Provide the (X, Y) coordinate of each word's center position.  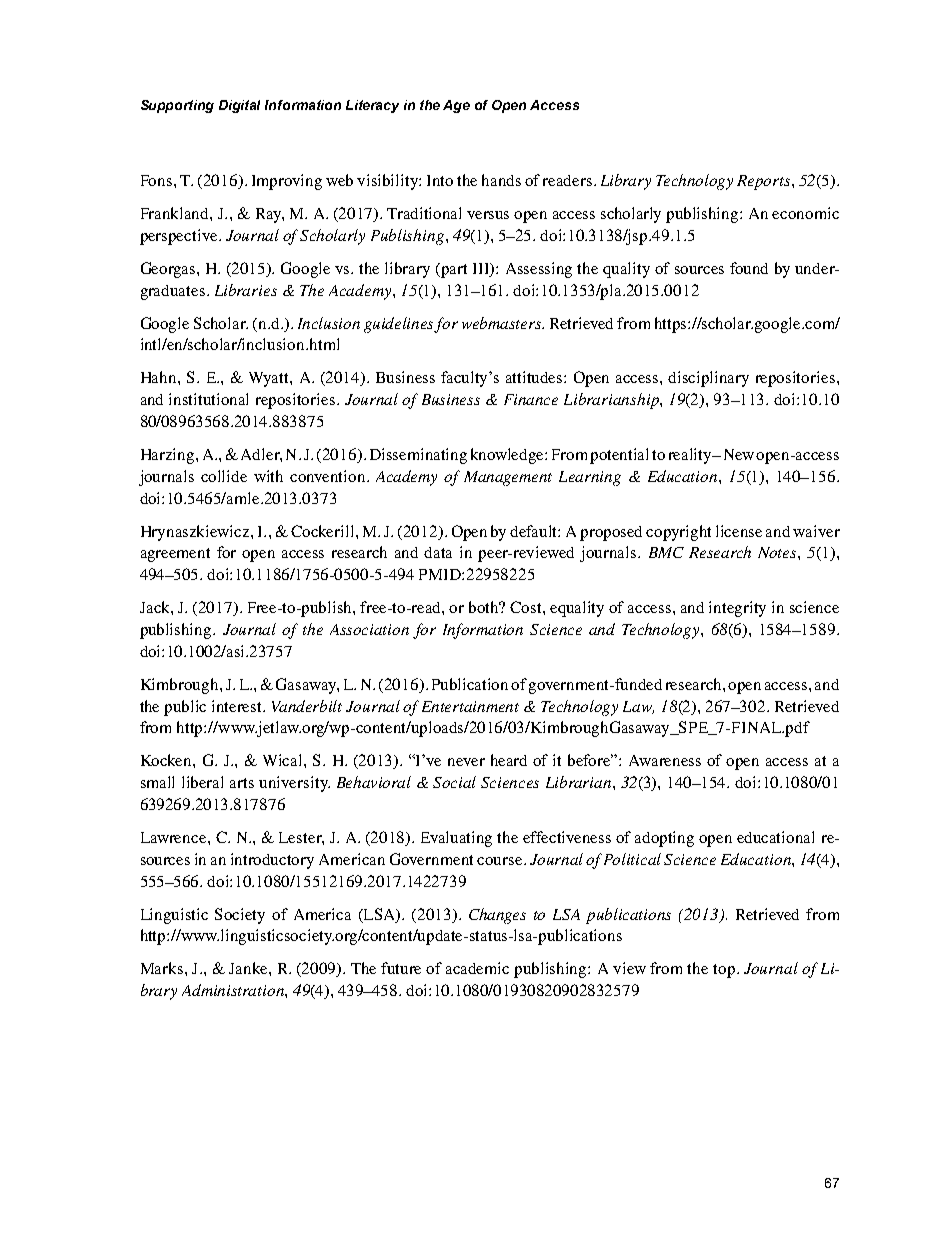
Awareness (665, 760)
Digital (239, 106)
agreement (175, 555)
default (535, 531)
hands (501, 180)
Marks (162, 968)
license (739, 531)
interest (238, 706)
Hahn (160, 377)
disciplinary (708, 379)
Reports (765, 182)
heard (509, 760)
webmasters (502, 323)
